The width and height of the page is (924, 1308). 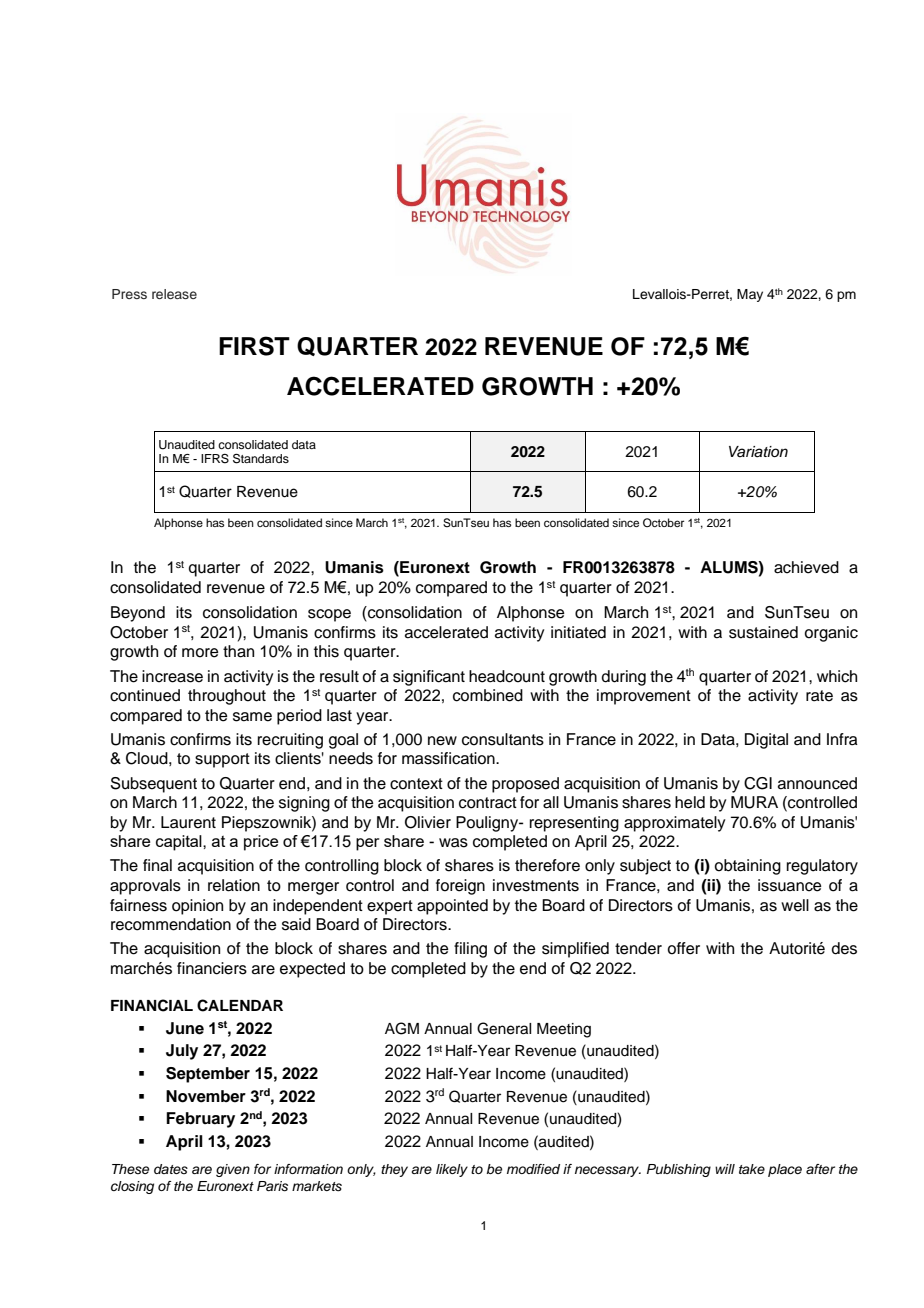 I want to click on sustained, so click(x=763, y=632).
